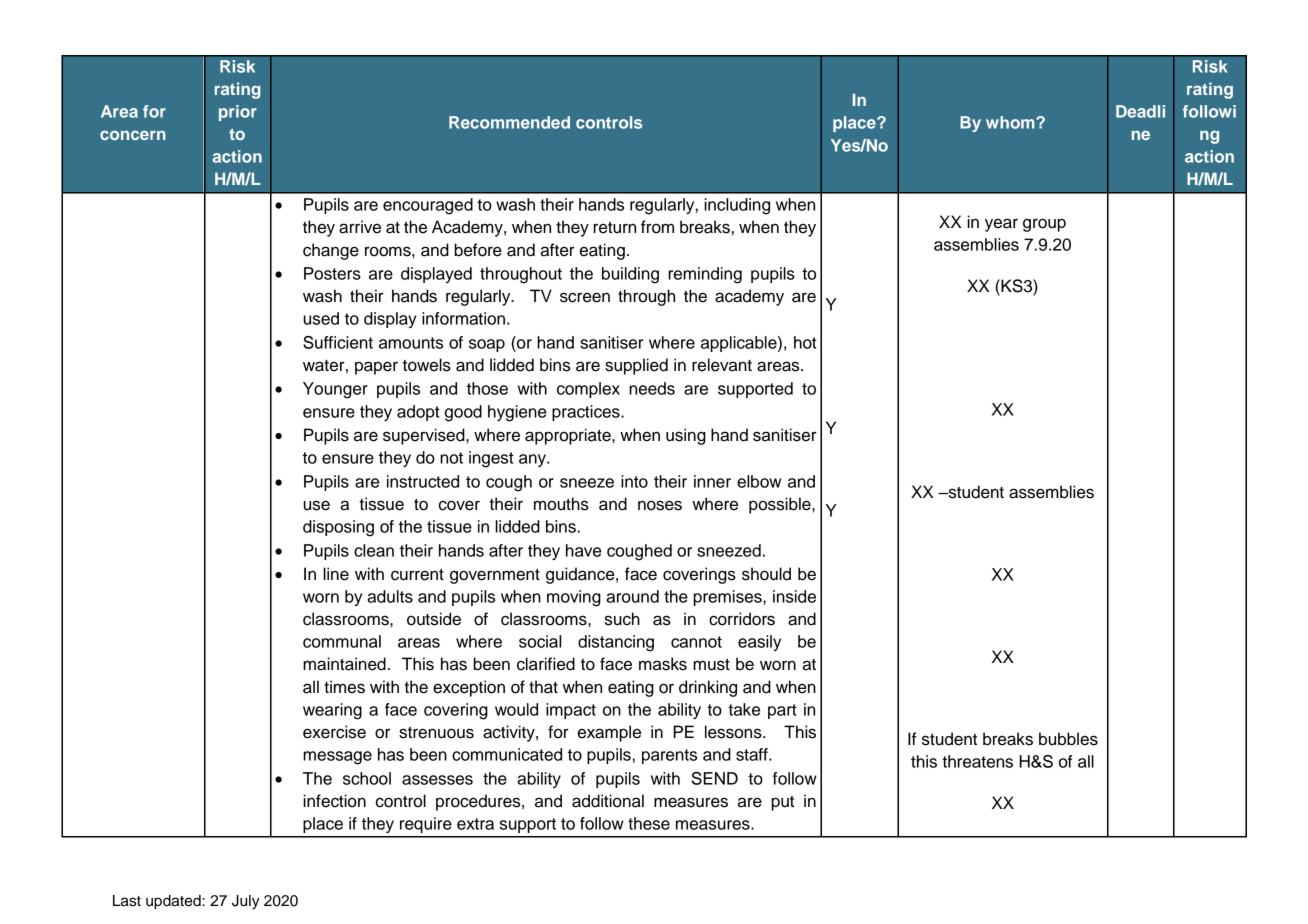  Describe the element at coordinates (335, 390) in the screenshot. I see `Younger` at that location.
